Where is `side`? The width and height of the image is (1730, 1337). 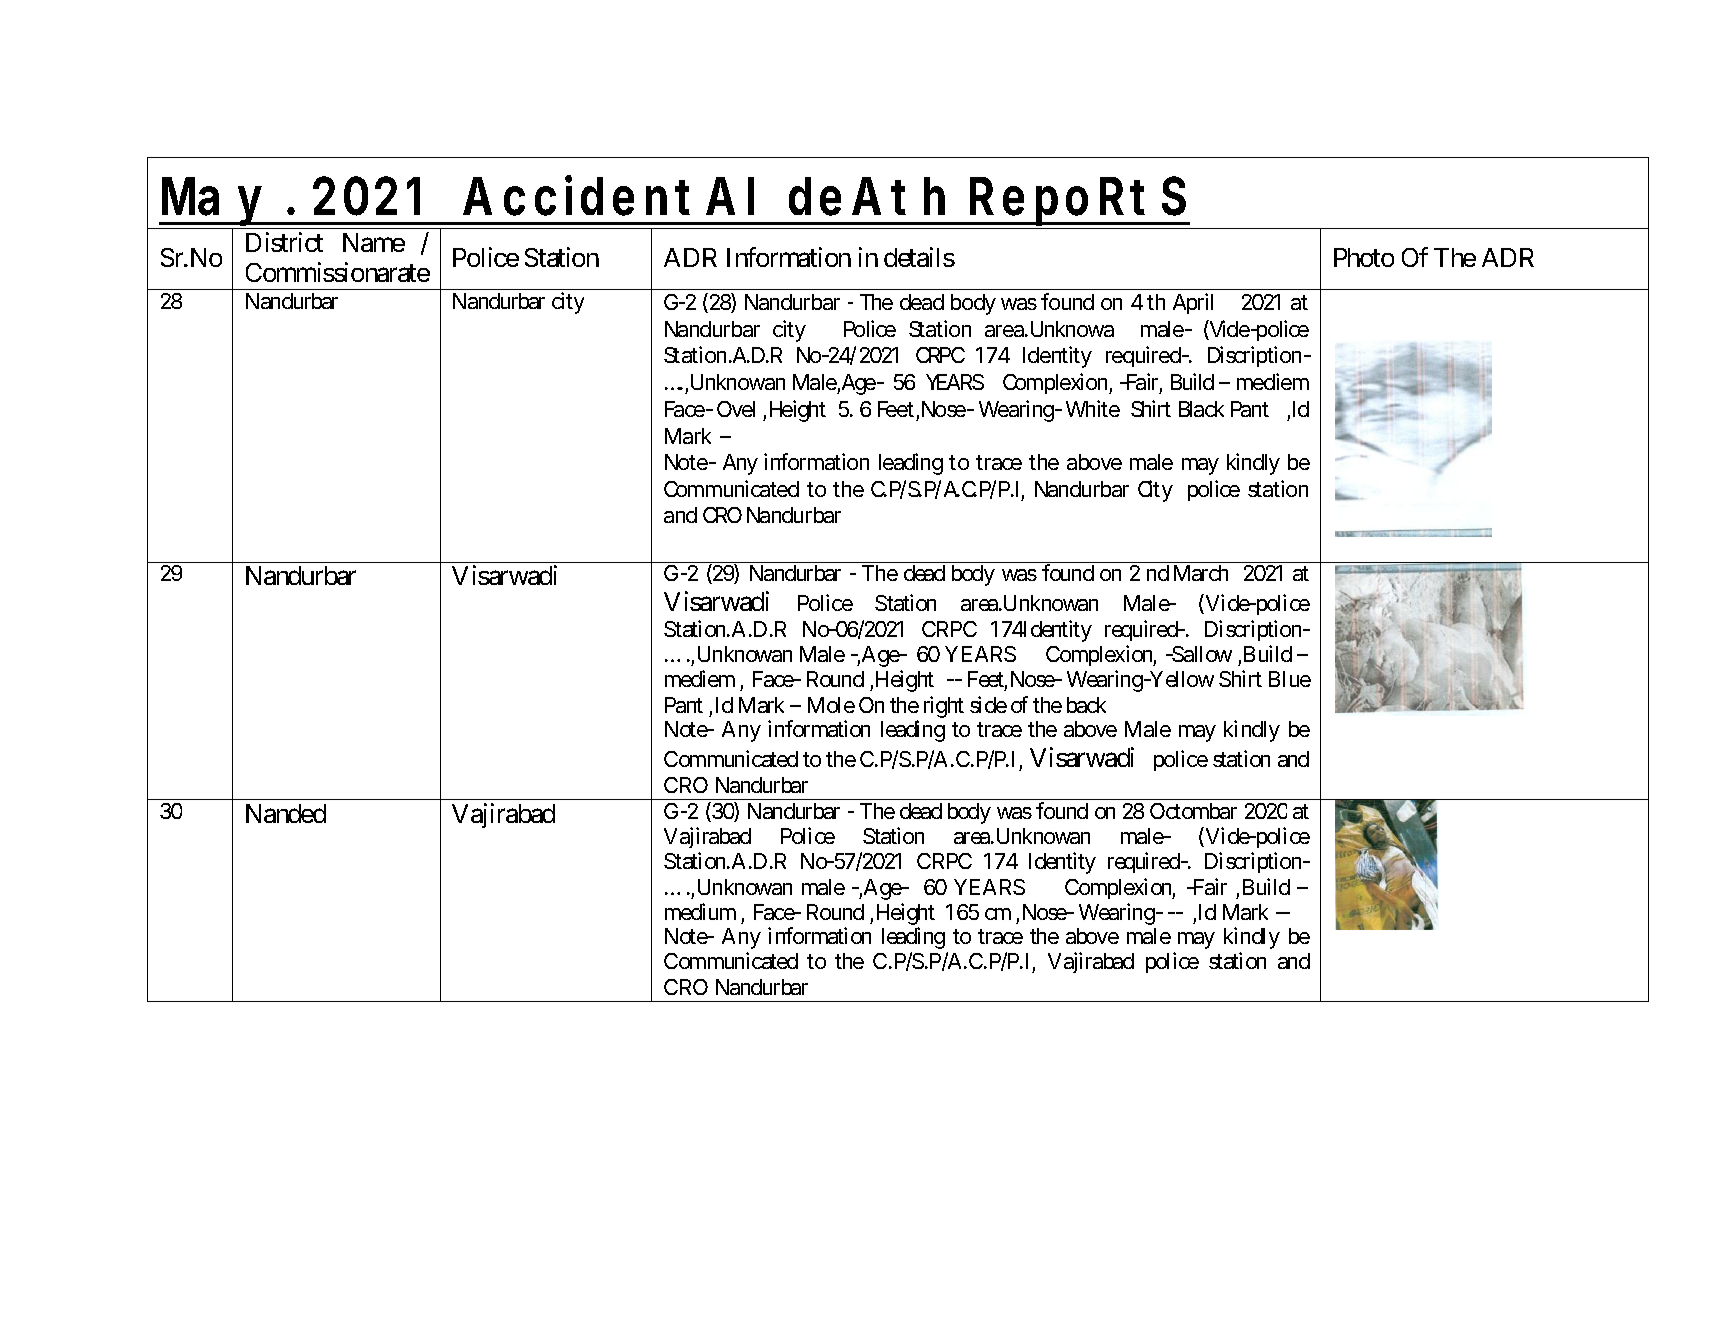
side is located at coordinates (988, 704).
